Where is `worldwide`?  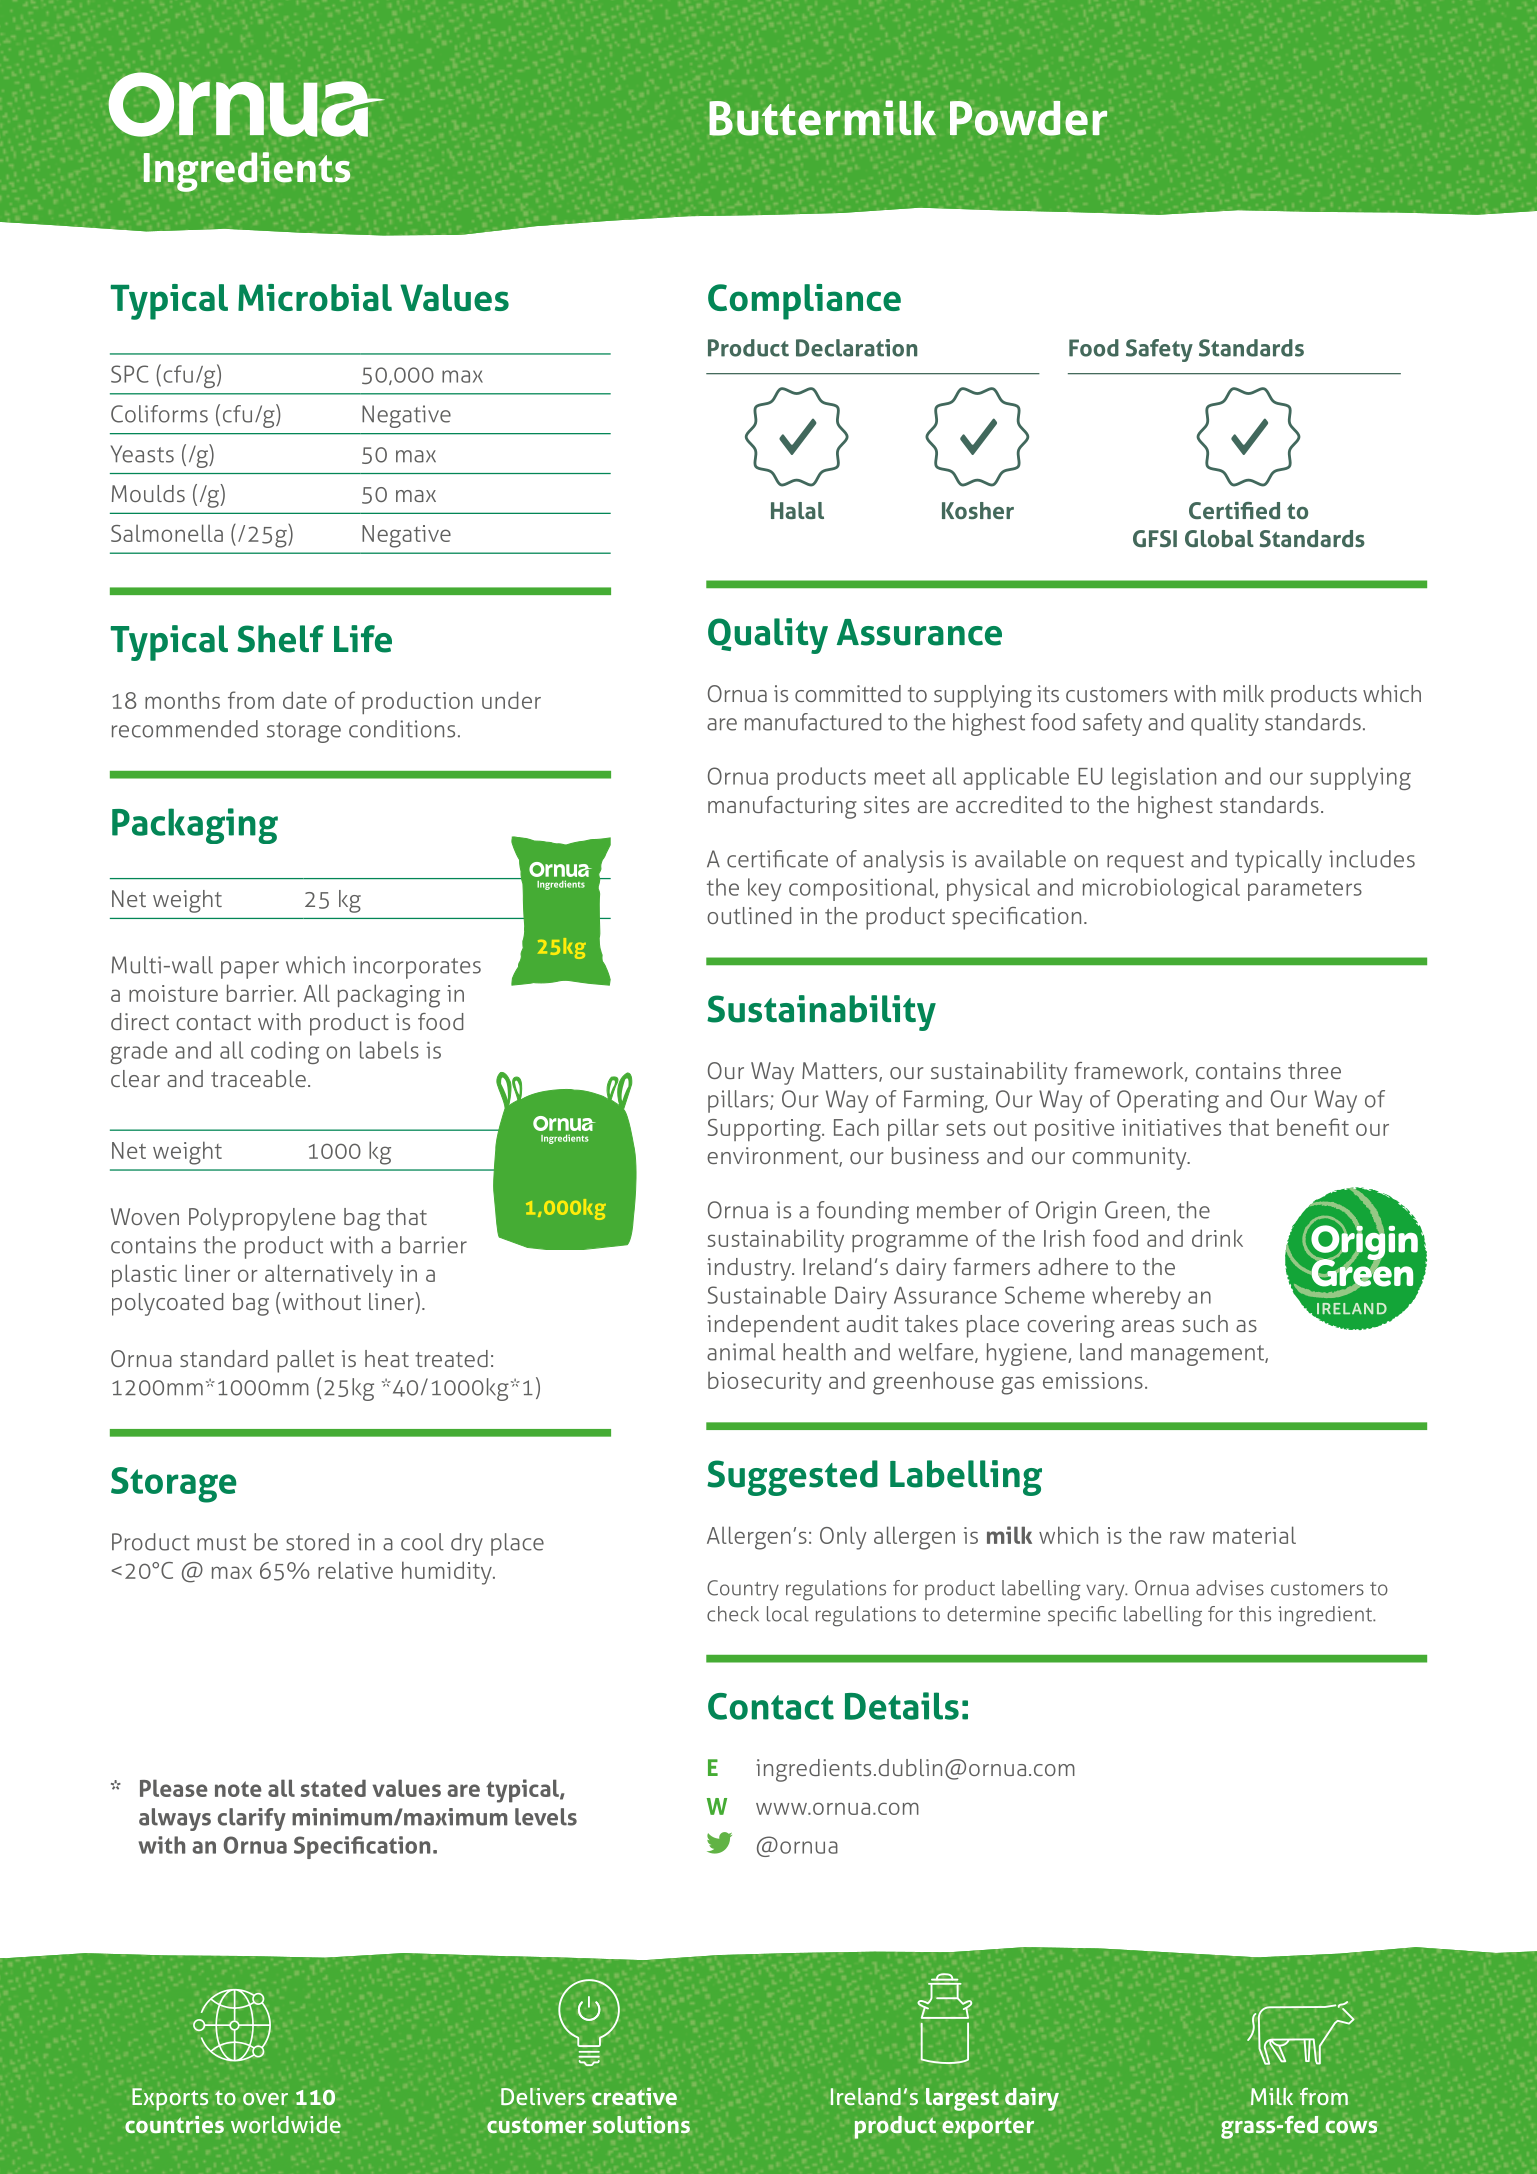
worldwide is located at coordinates (286, 2124).
